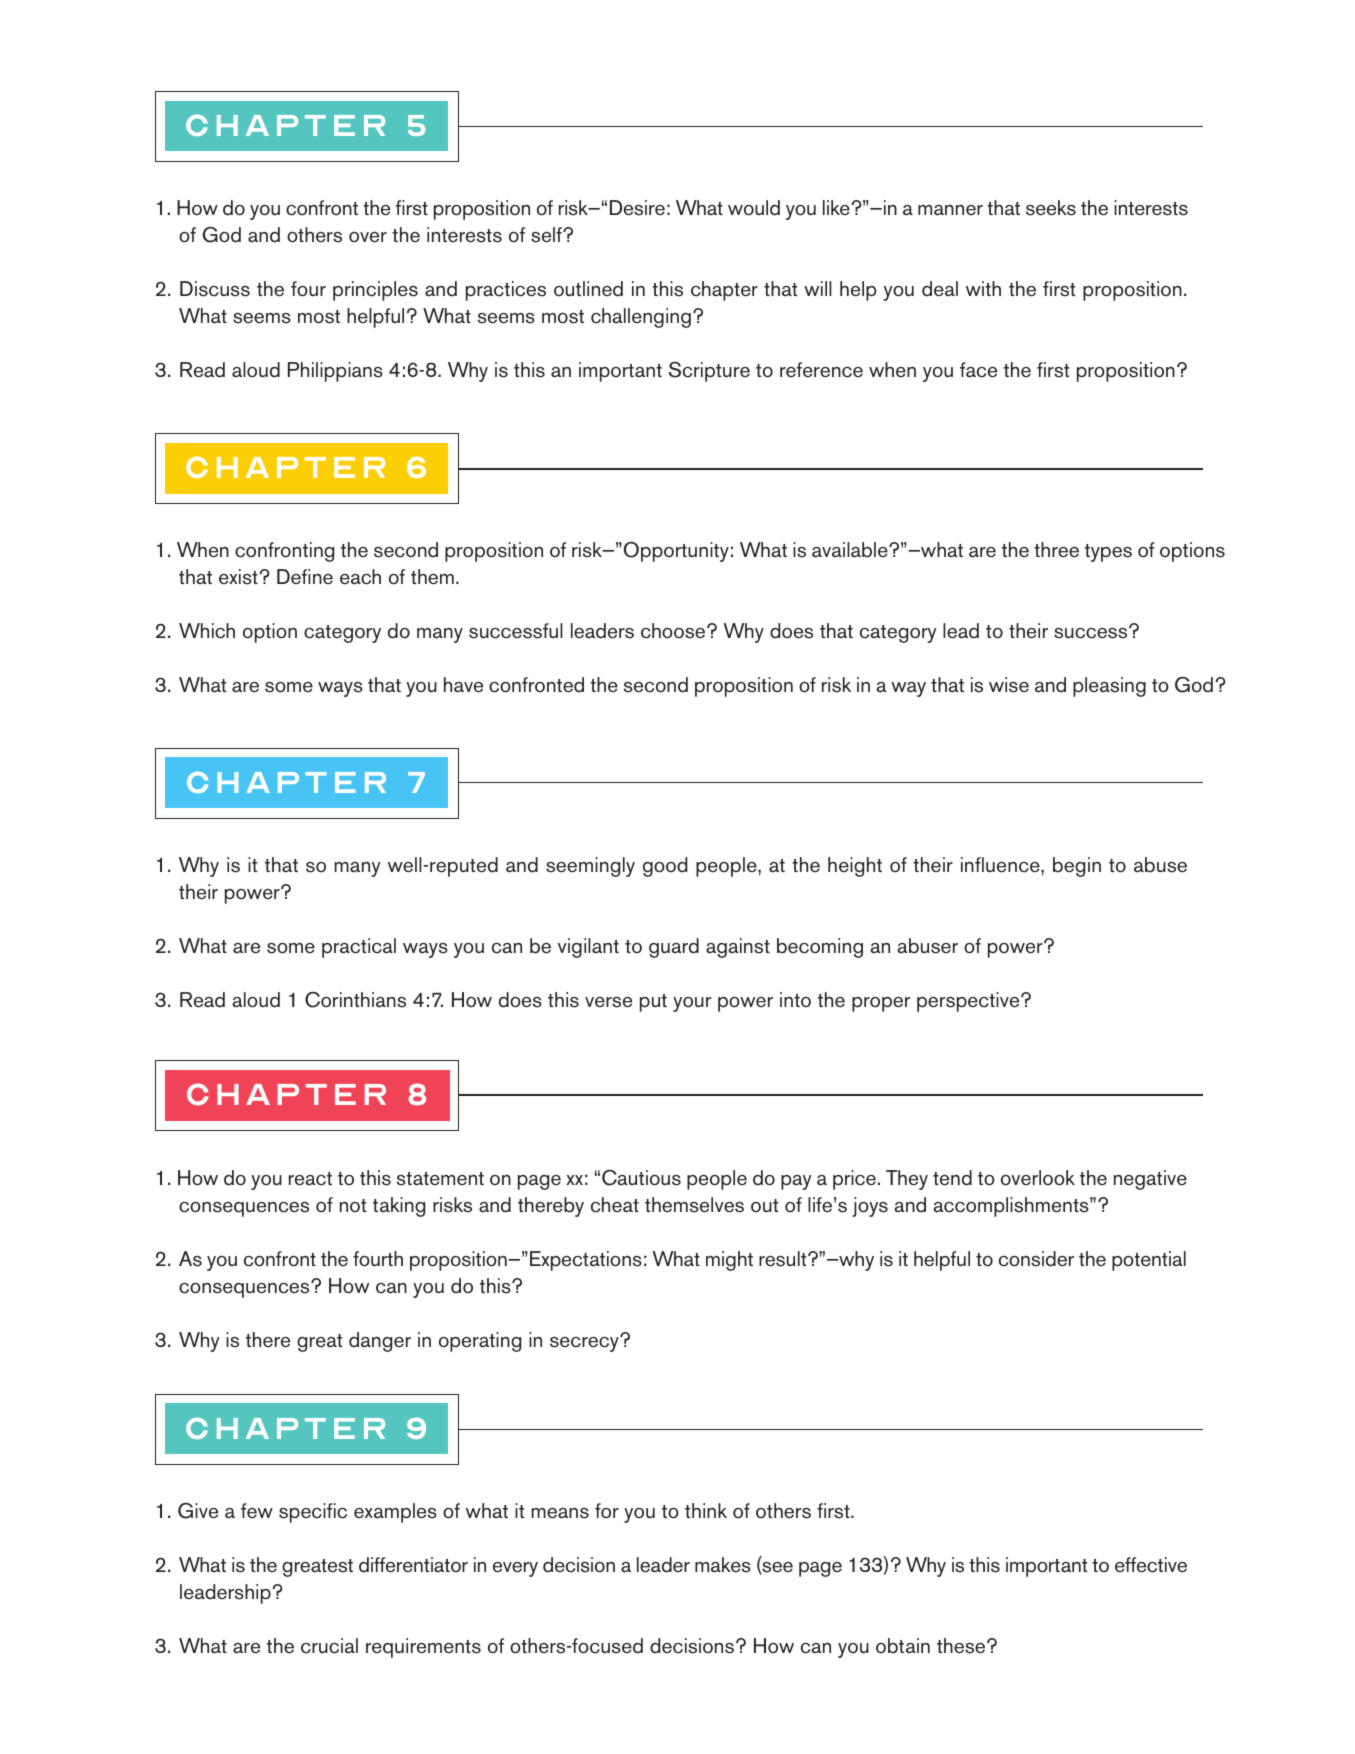 The image size is (1355, 1754). What do you see at coordinates (1077, 867) in the image?
I see `begin` at bounding box center [1077, 867].
